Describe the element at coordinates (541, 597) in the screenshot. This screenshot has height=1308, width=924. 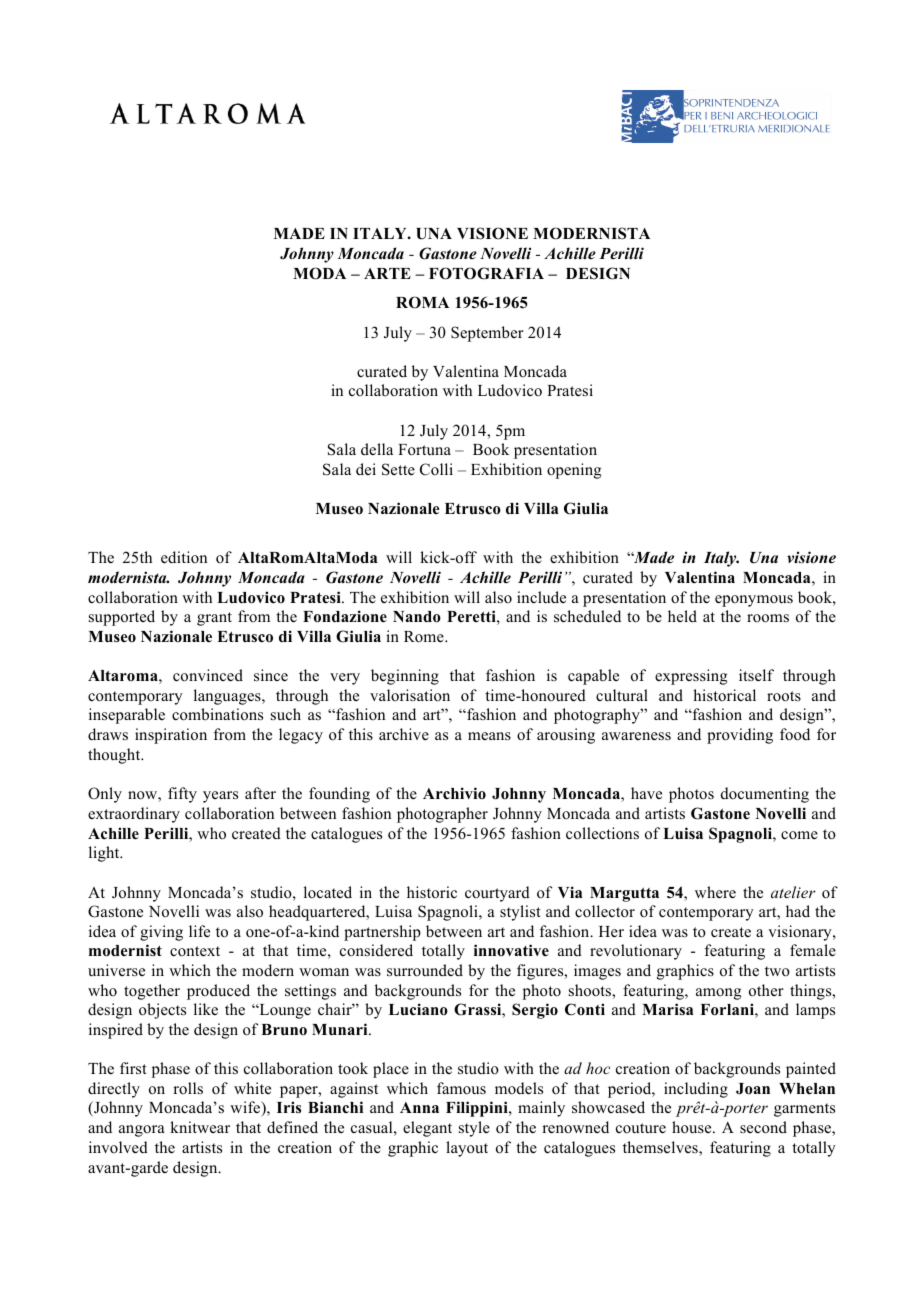
I see `include` at that location.
